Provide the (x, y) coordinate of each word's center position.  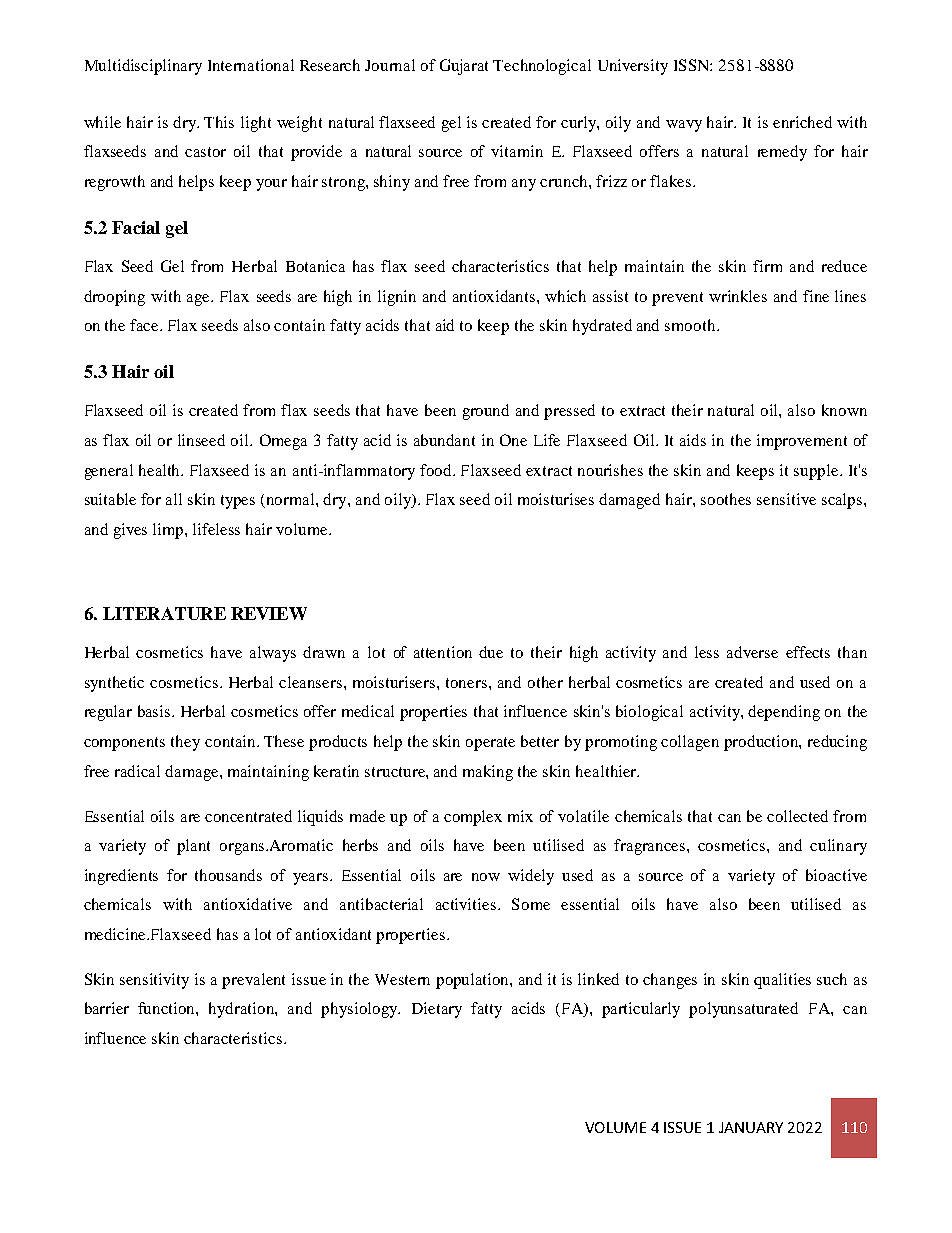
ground (486, 412)
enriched (802, 122)
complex (473, 818)
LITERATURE (164, 613)
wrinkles (738, 296)
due (491, 652)
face (145, 325)
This (219, 122)
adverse (752, 652)
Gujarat (464, 67)
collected (797, 816)
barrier (107, 1008)
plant (193, 847)
